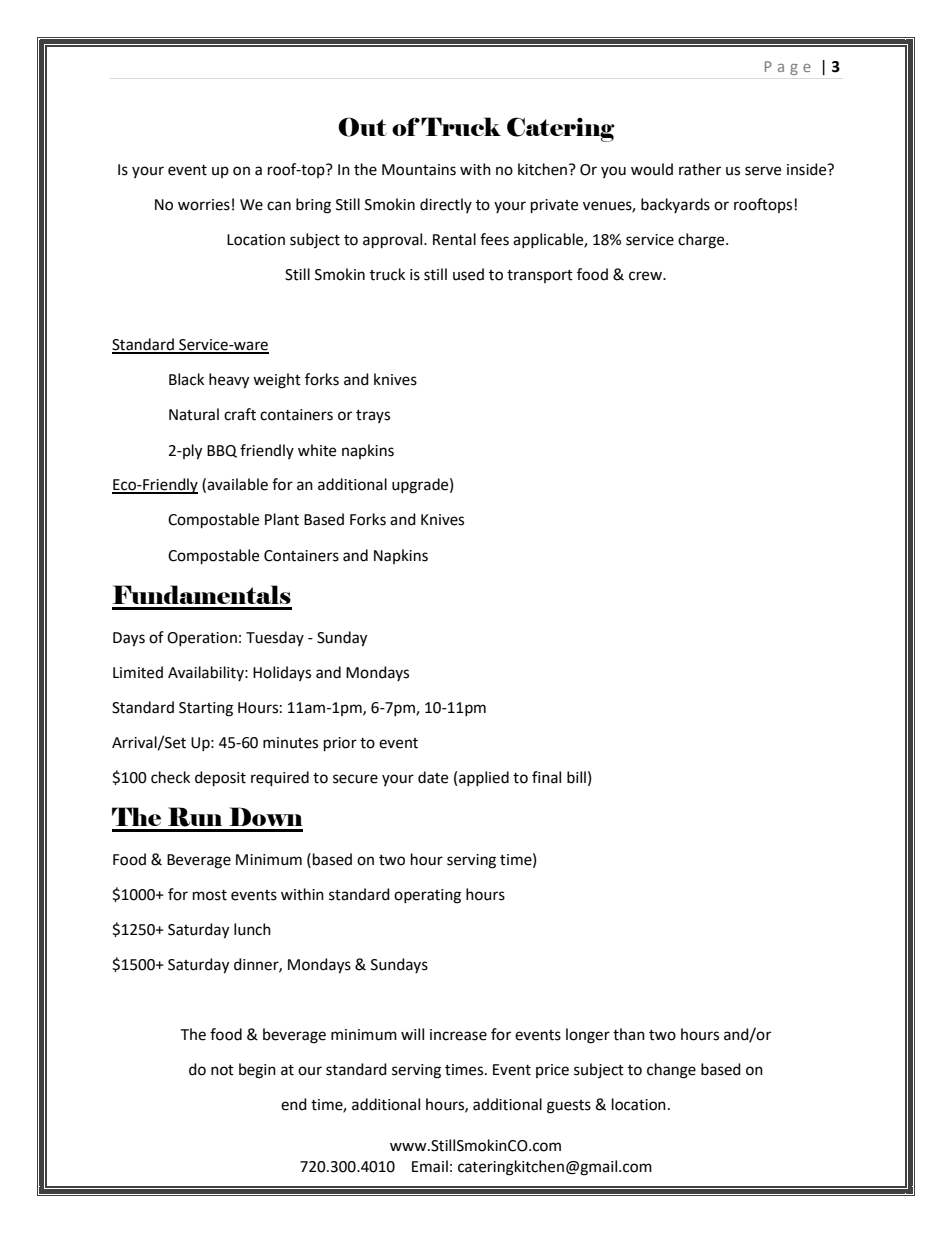 The height and width of the screenshot is (1233, 952). I want to click on deposit, so click(220, 779).
